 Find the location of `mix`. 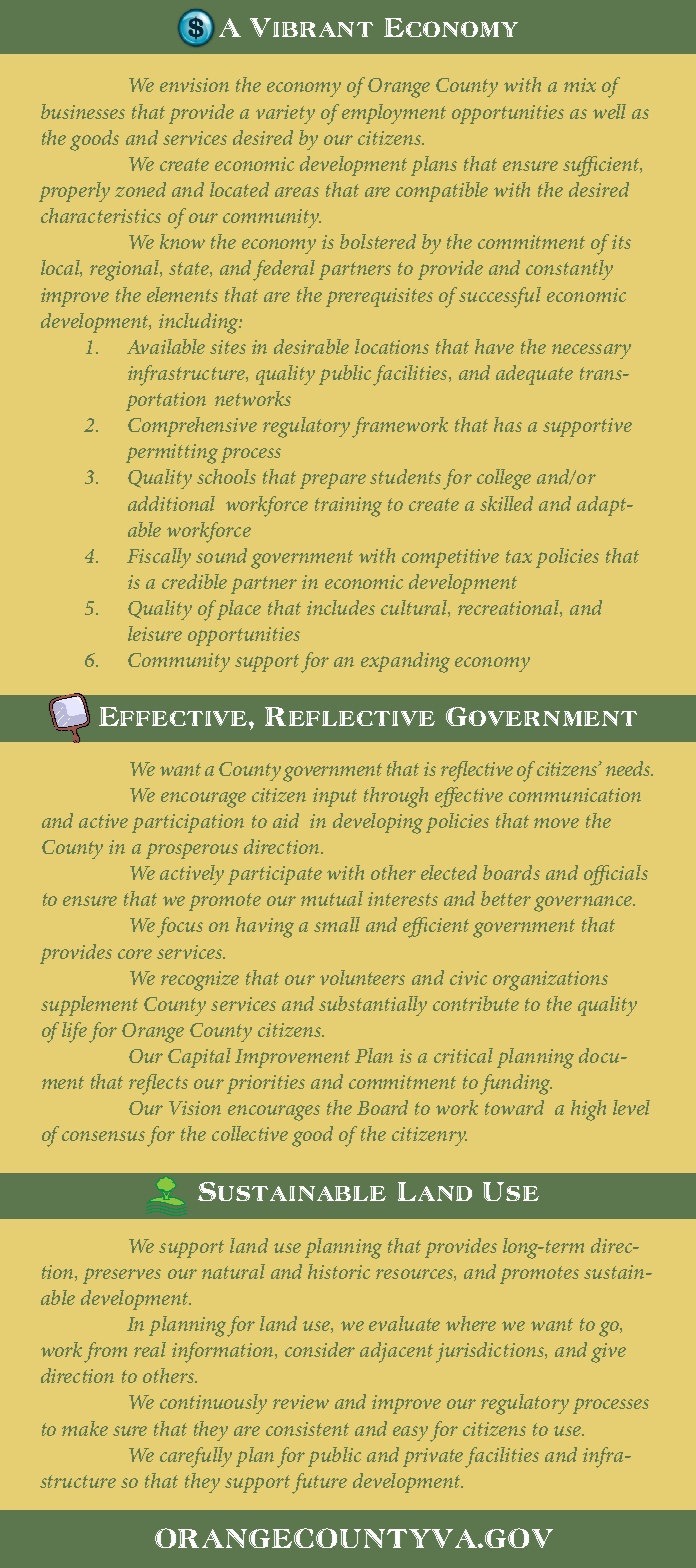

mix is located at coordinates (580, 85).
